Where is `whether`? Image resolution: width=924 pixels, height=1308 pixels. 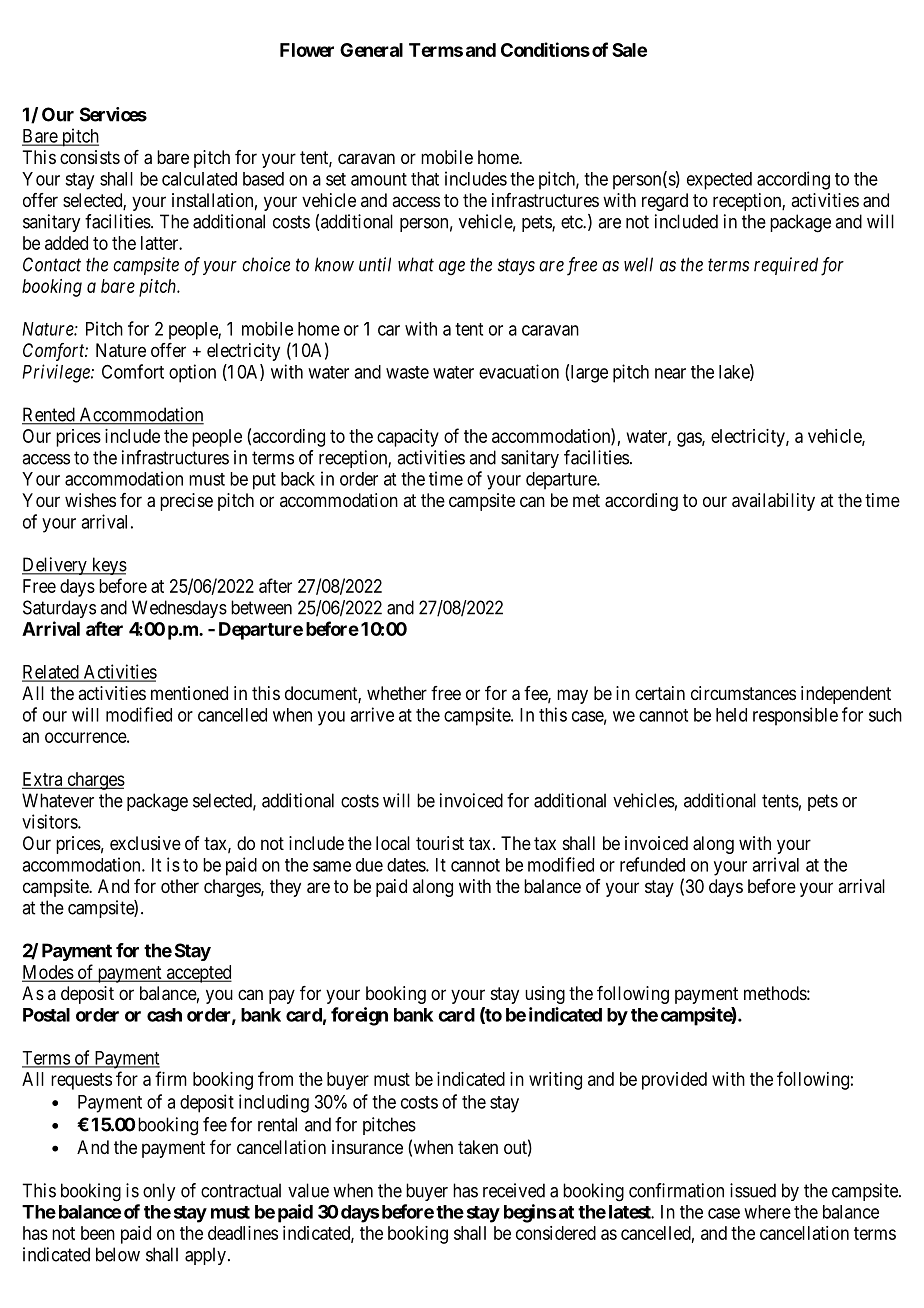 whether is located at coordinates (397, 693).
